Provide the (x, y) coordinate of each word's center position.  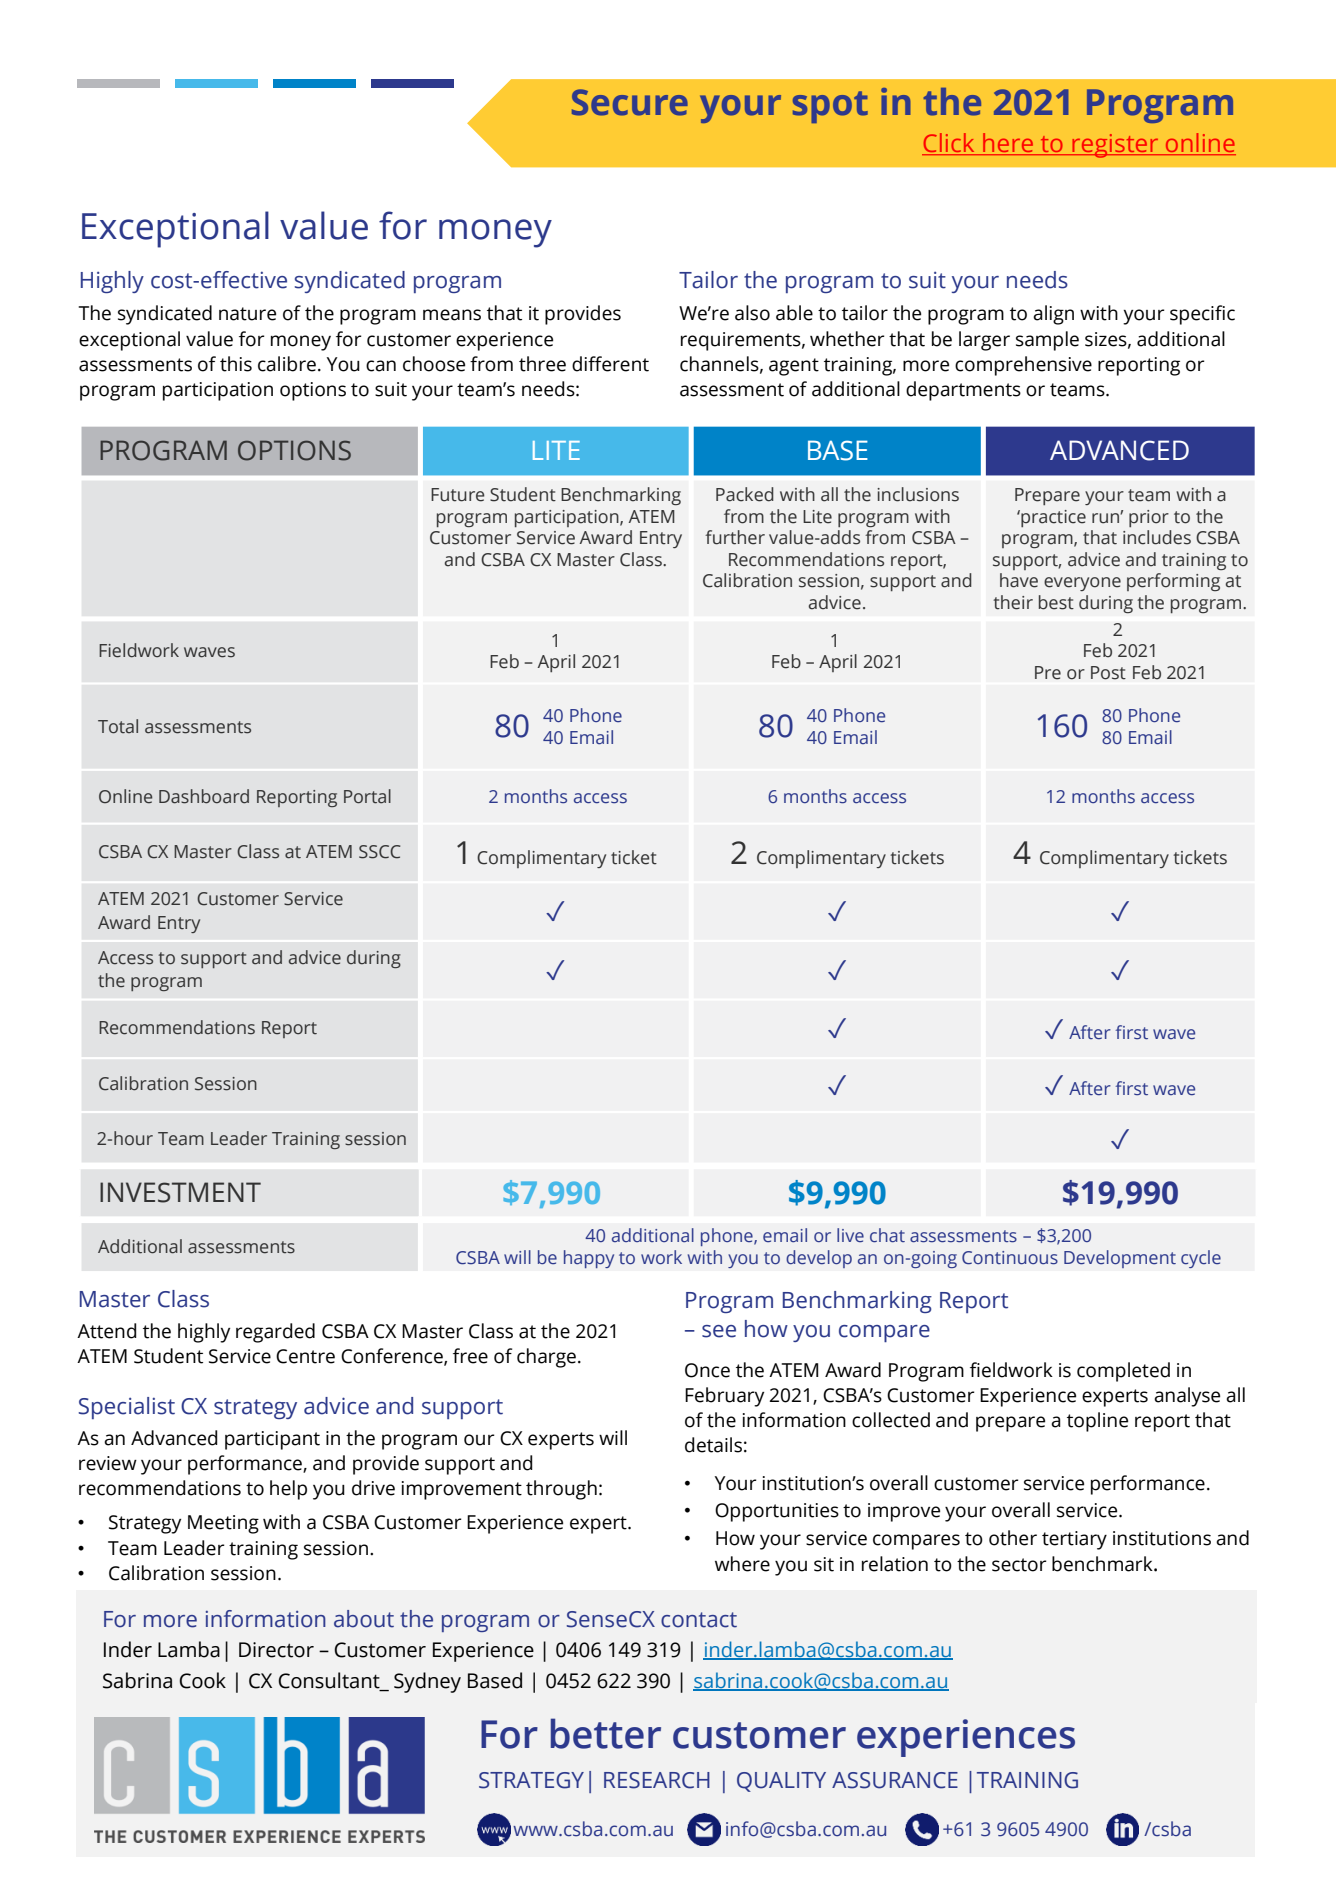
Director (276, 1650)
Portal (367, 796)
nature (247, 314)
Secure (630, 102)
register (1115, 146)
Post (1108, 673)
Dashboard (204, 796)
